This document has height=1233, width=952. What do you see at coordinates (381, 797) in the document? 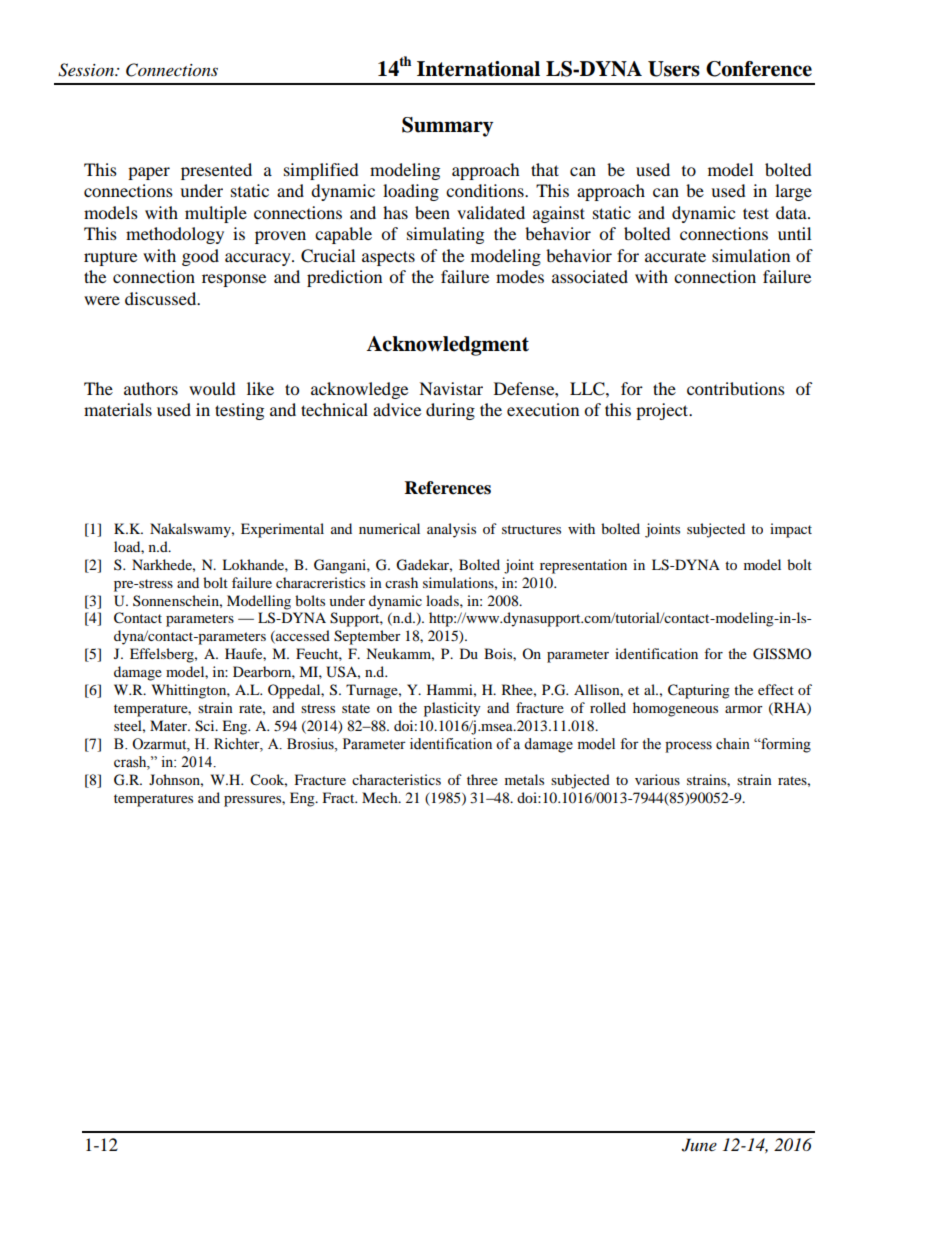
I see `Mech` at bounding box center [381, 797].
